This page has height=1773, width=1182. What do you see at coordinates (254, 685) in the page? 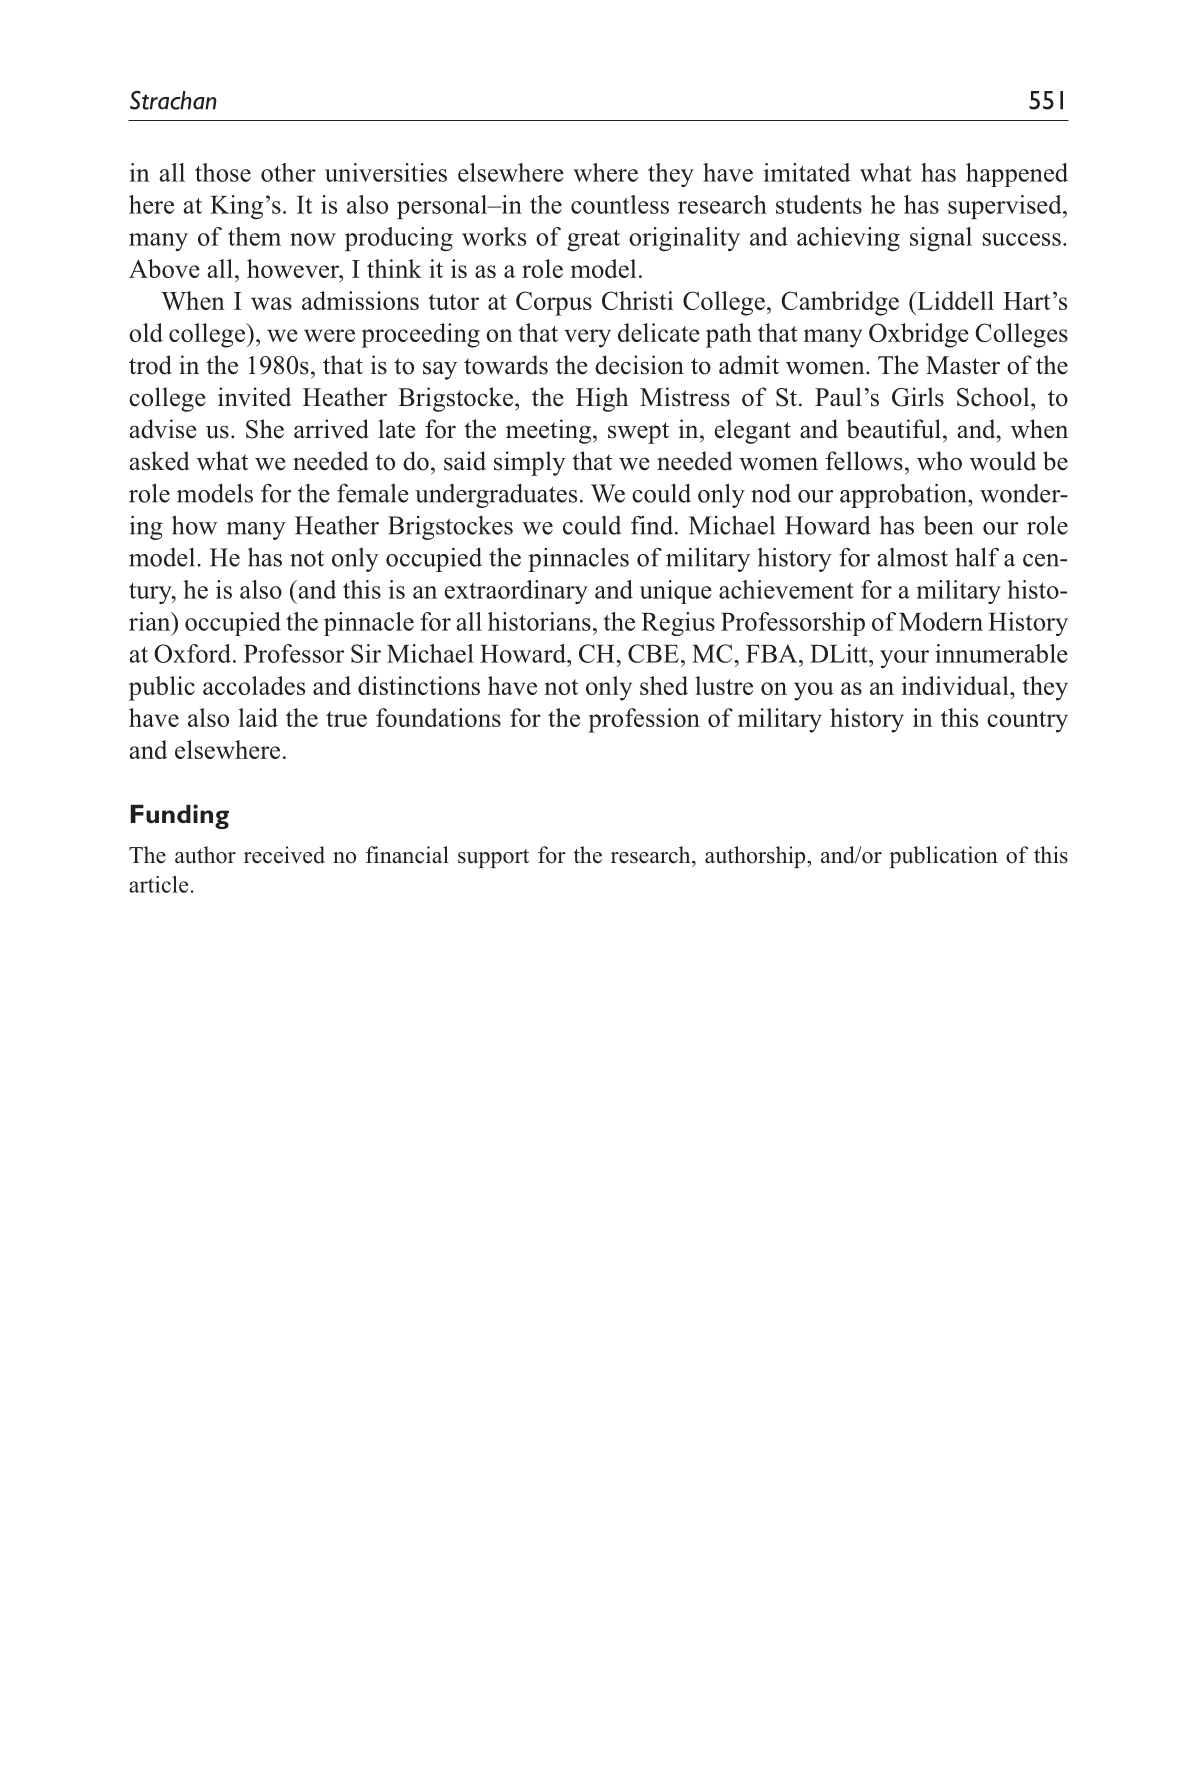
I see `accolades` at bounding box center [254, 685].
